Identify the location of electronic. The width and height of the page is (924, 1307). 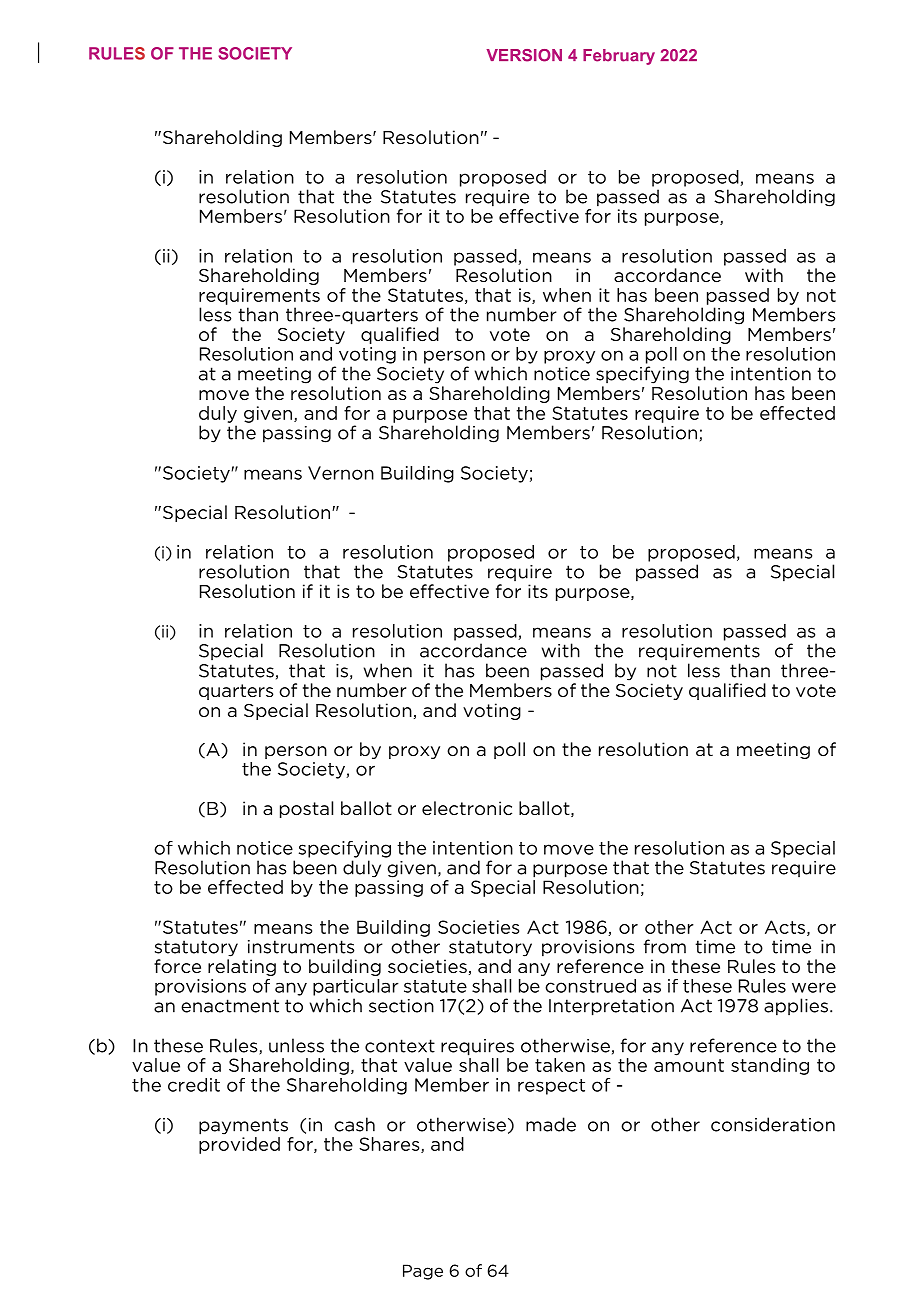
(467, 808).
